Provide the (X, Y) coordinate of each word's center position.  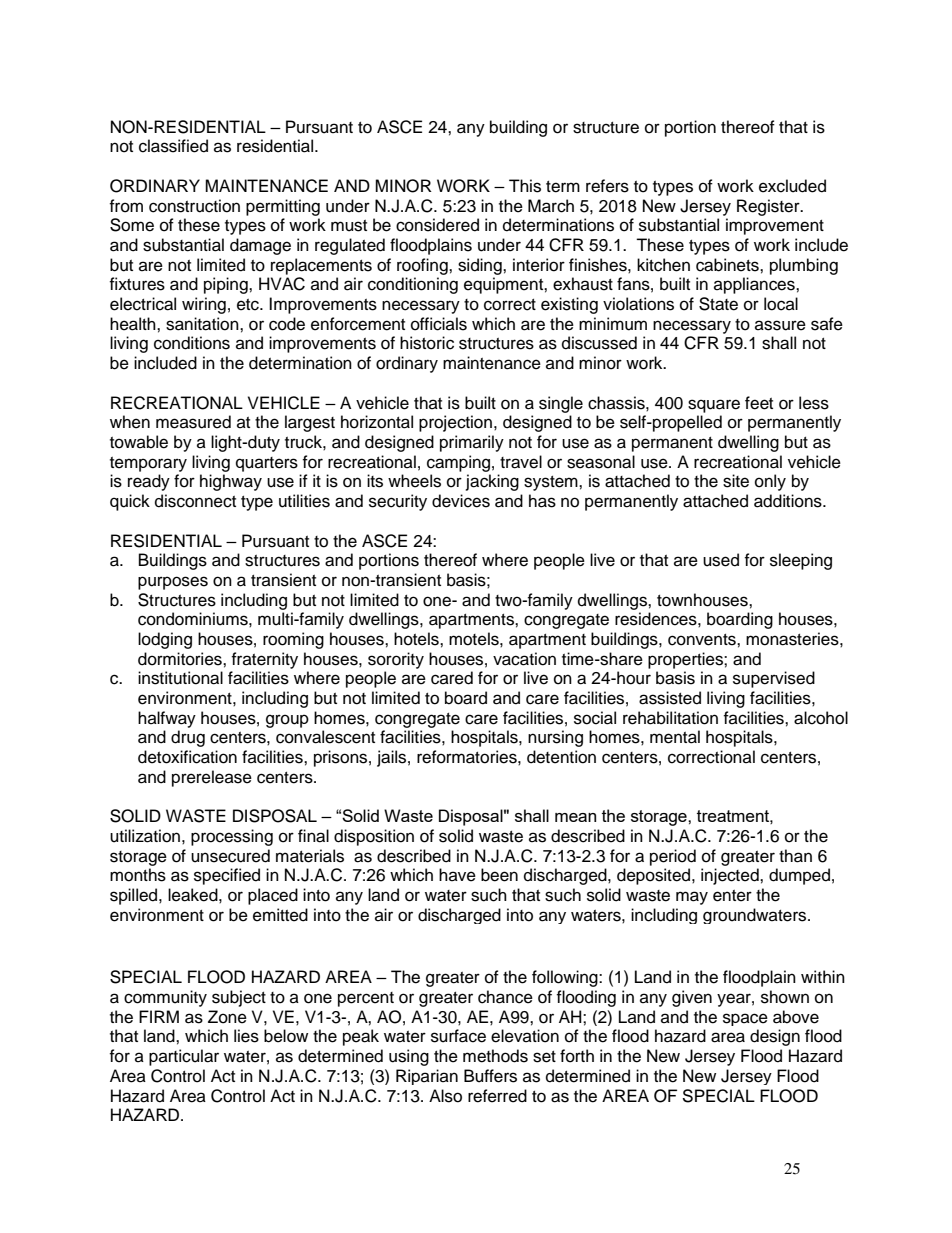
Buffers (490, 1076)
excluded (792, 186)
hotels (417, 639)
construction (194, 206)
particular (184, 1057)
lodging (165, 640)
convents (703, 640)
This (525, 186)
